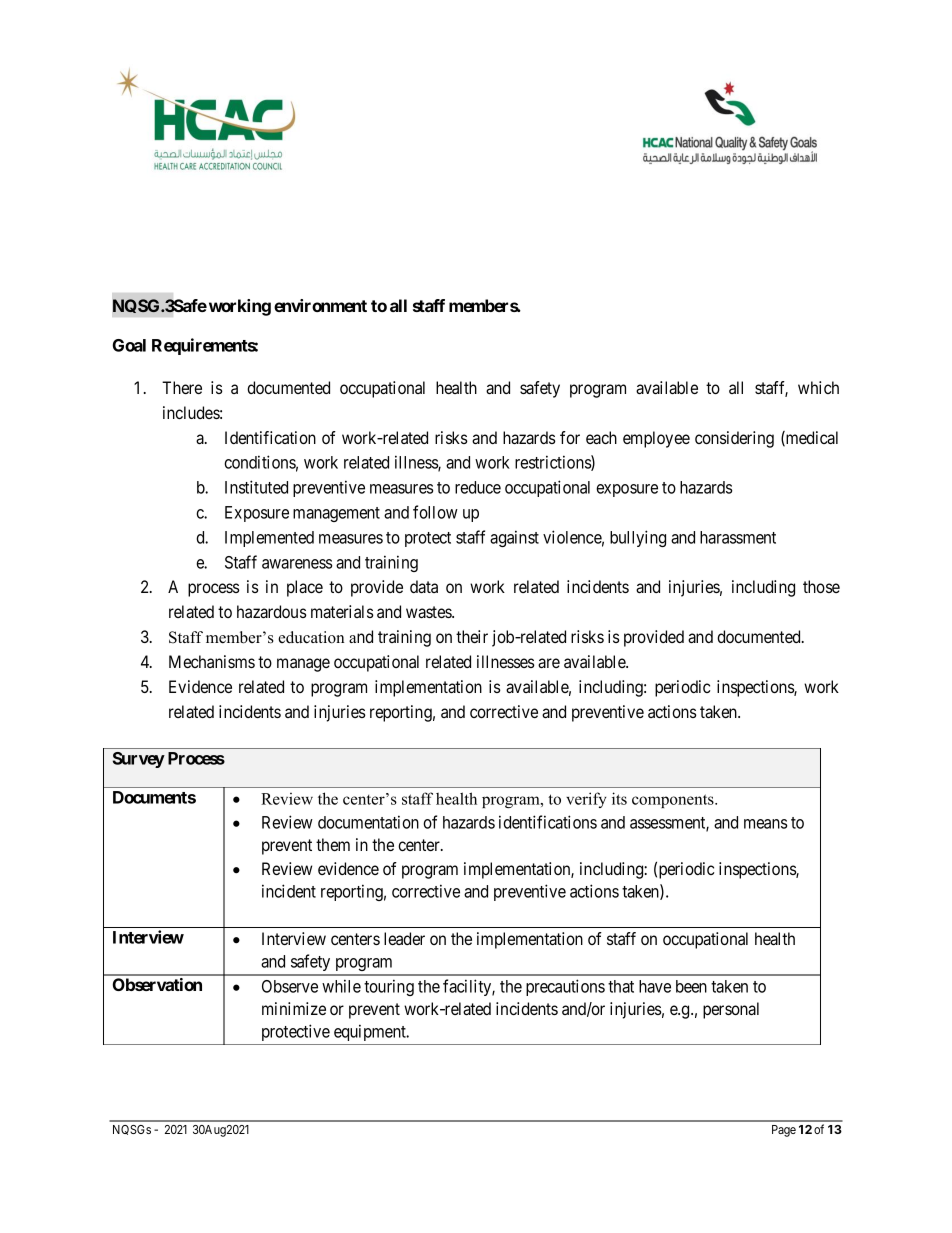  Describe the element at coordinates (674, 801) in the screenshot. I see `components` at that location.
